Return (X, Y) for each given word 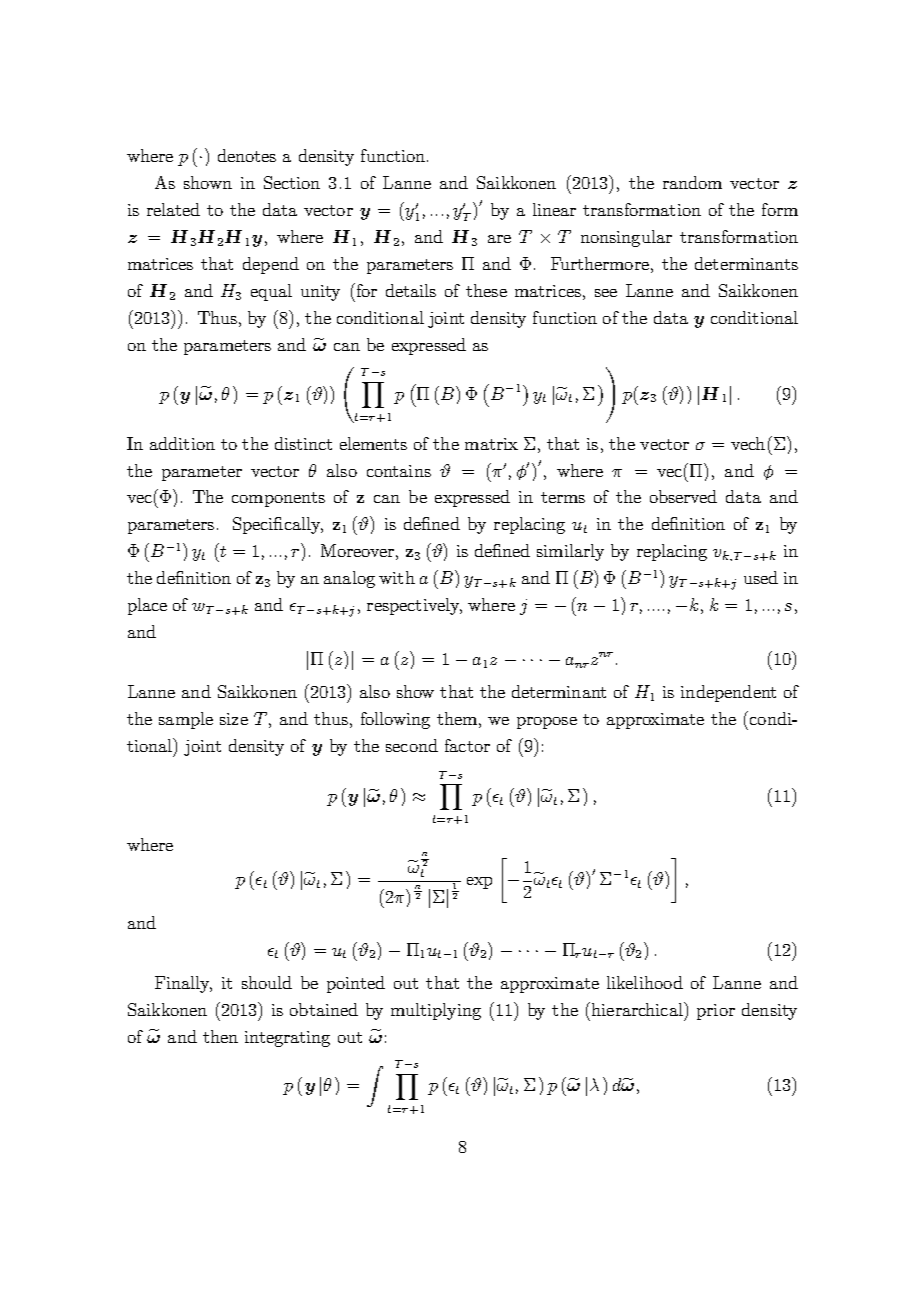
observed (683, 496)
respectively (414, 606)
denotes (247, 155)
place (147, 606)
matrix (491, 444)
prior (716, 1012)
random (692, 182)
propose (547, 723)
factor (467, 745)
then (220, 1036)
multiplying (436, 1011)
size (234, 719)
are (499, 239)
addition (182, 443)
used (761, 577)
